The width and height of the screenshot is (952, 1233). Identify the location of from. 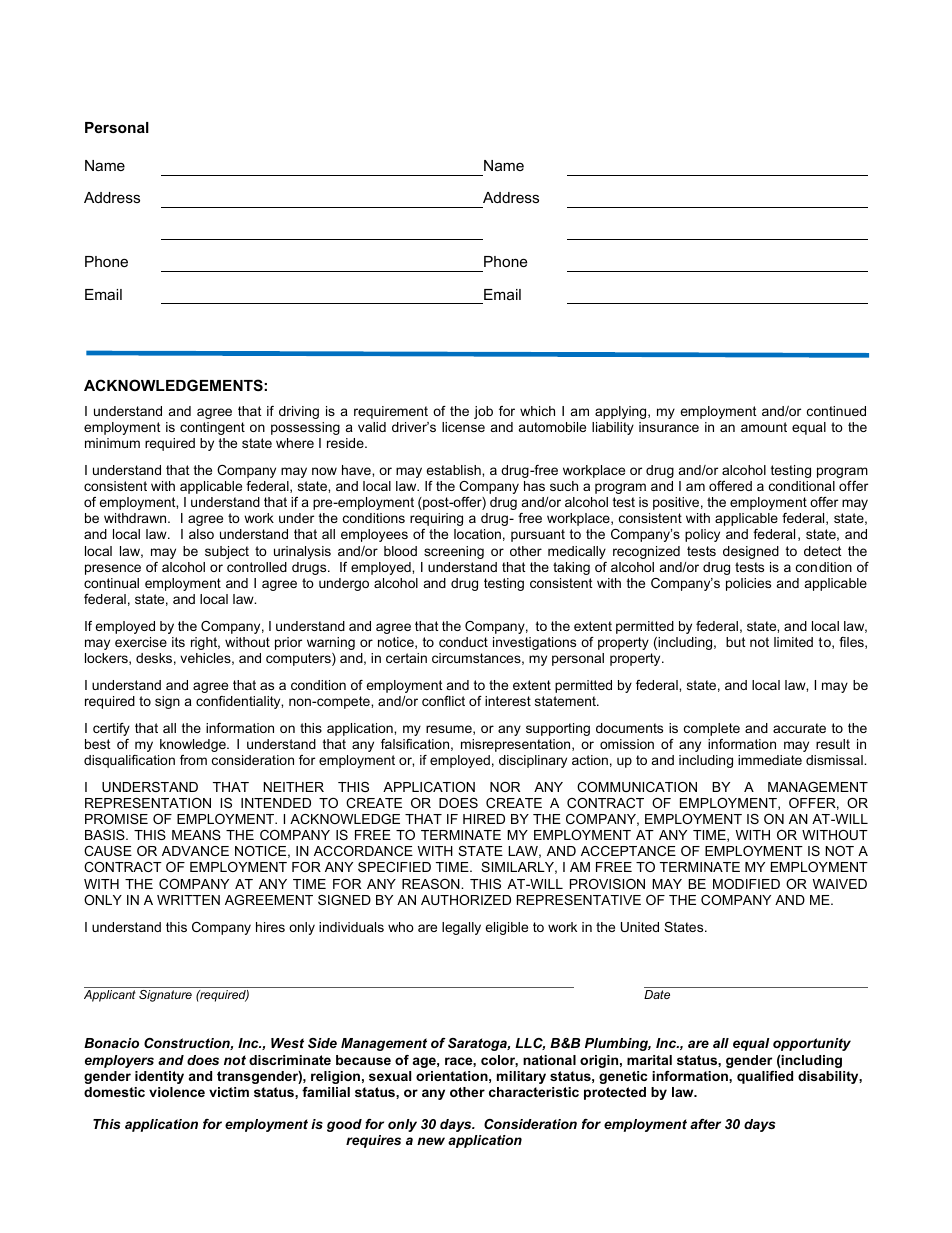
(193, 760).
